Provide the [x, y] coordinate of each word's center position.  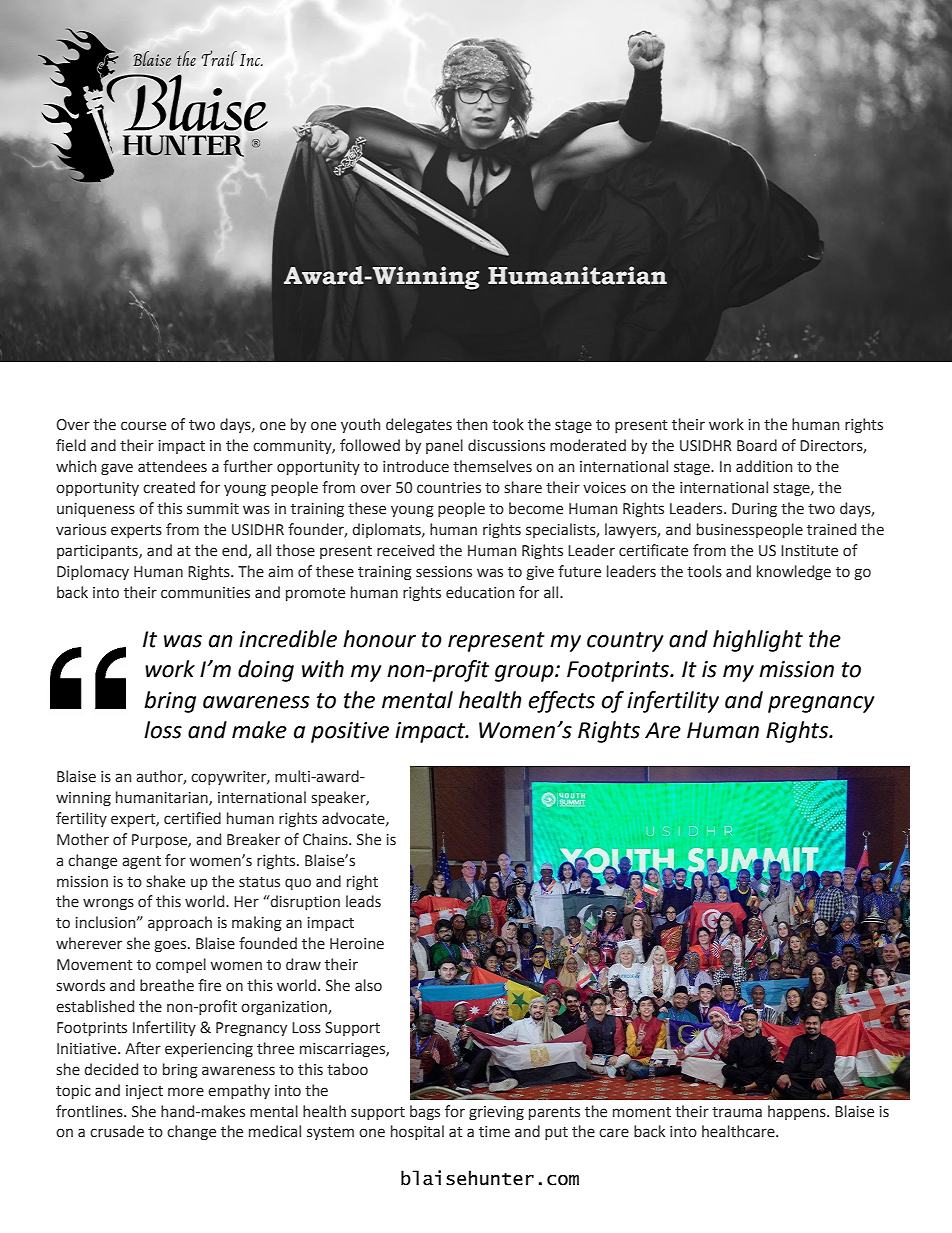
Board [757, 445]
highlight [758, 641]
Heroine [357, 944]
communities [205, 593]
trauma [737, 1112]
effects [562, 702]
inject [144, 1092]
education [480, 592]
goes [171, 946]
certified [192, 818]
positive [350, 732]
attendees [172, 466]
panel [444, 446]
